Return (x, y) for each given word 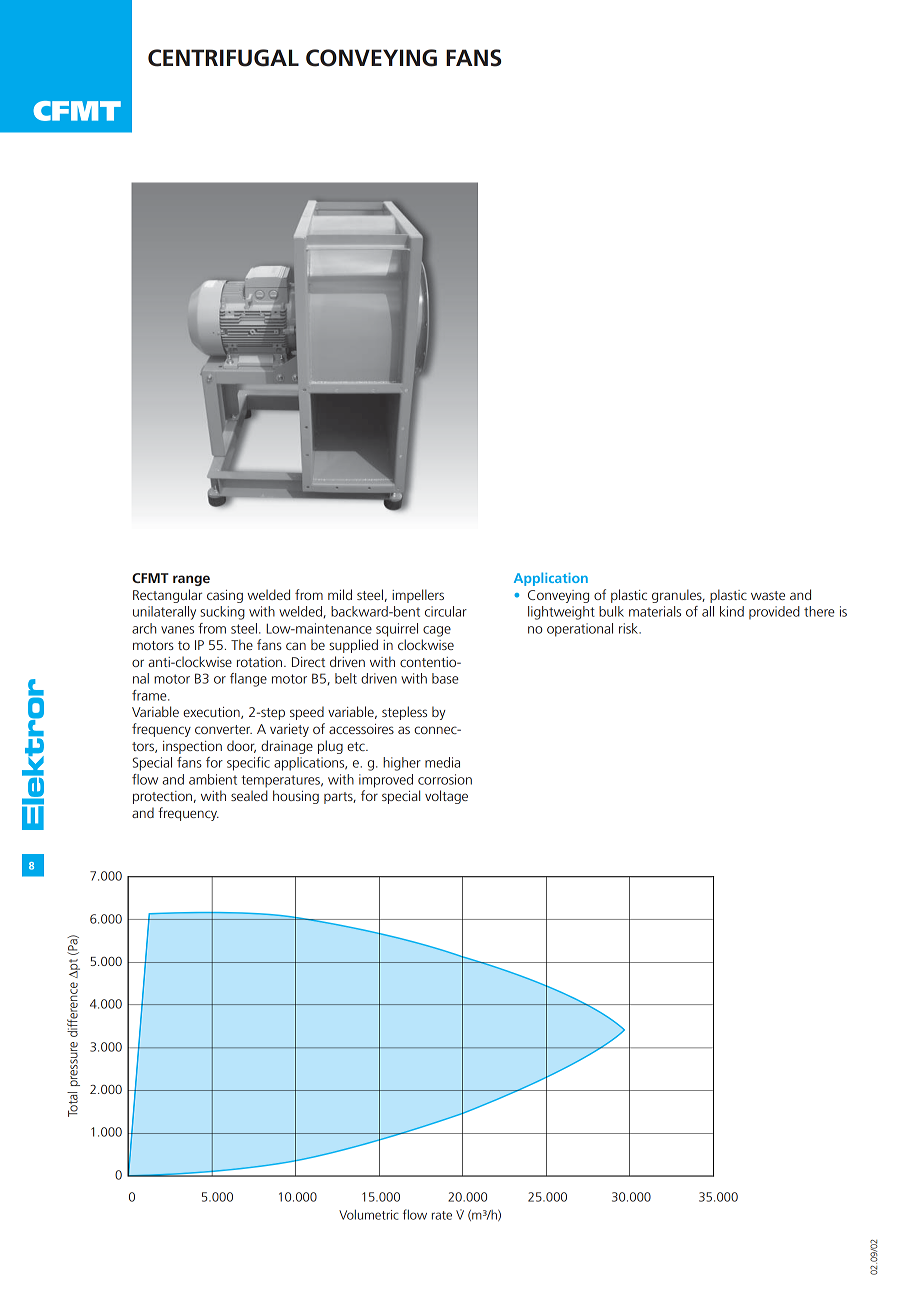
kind (732, 611)
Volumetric (369, 1214)
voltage (446, 797)
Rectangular (167, 596)
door (241, 746)
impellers (418, 596)
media (442, 762)
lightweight (561, 613)
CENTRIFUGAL (223, 58)
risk (630, 628)
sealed (249, 795)
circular (446, 611)
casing (225, 596)
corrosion (445, 779)
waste (768, 595)
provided (774, 612)
